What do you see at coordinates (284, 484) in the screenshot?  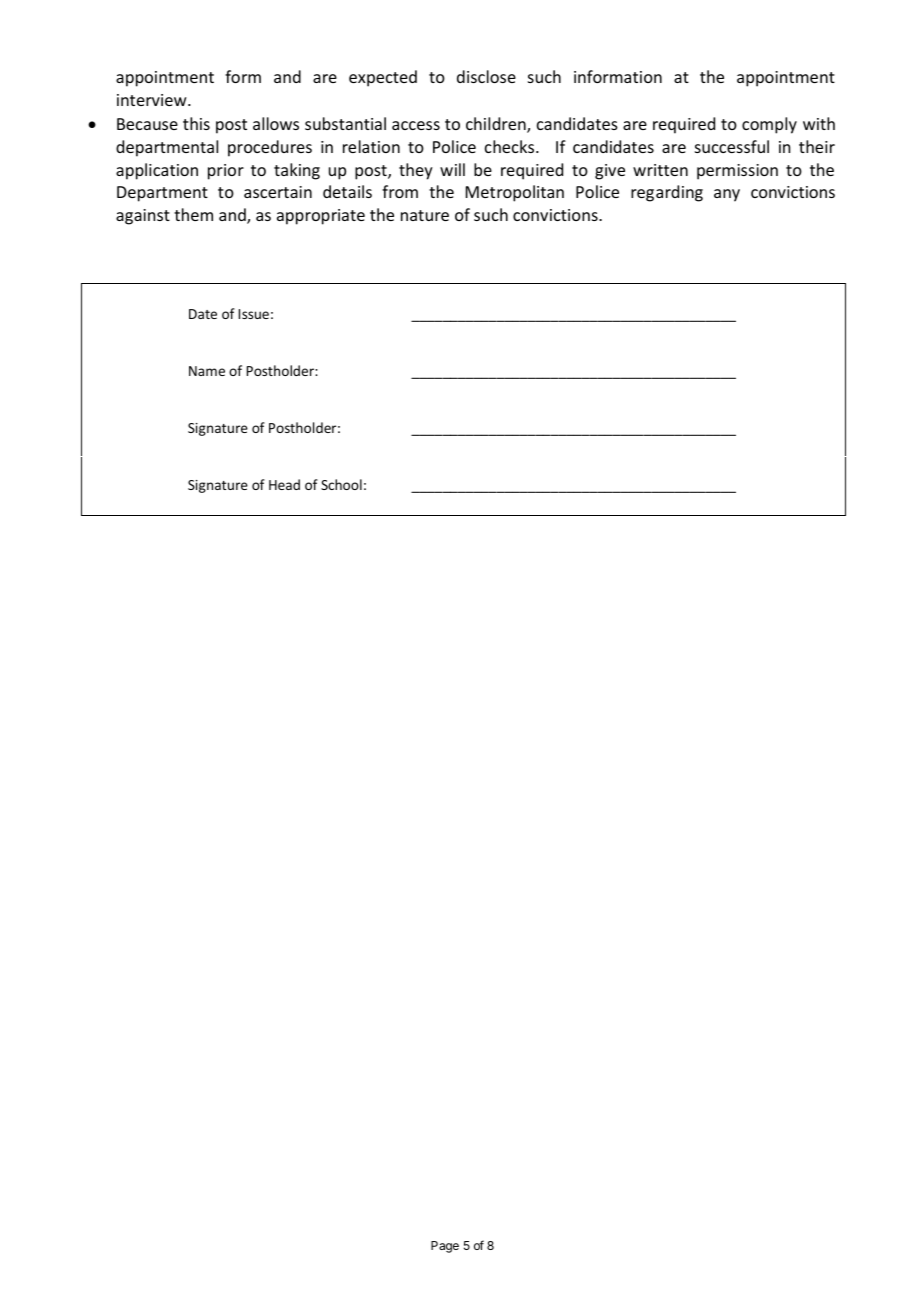 I see `Head` at bounding box center [284, 484].
